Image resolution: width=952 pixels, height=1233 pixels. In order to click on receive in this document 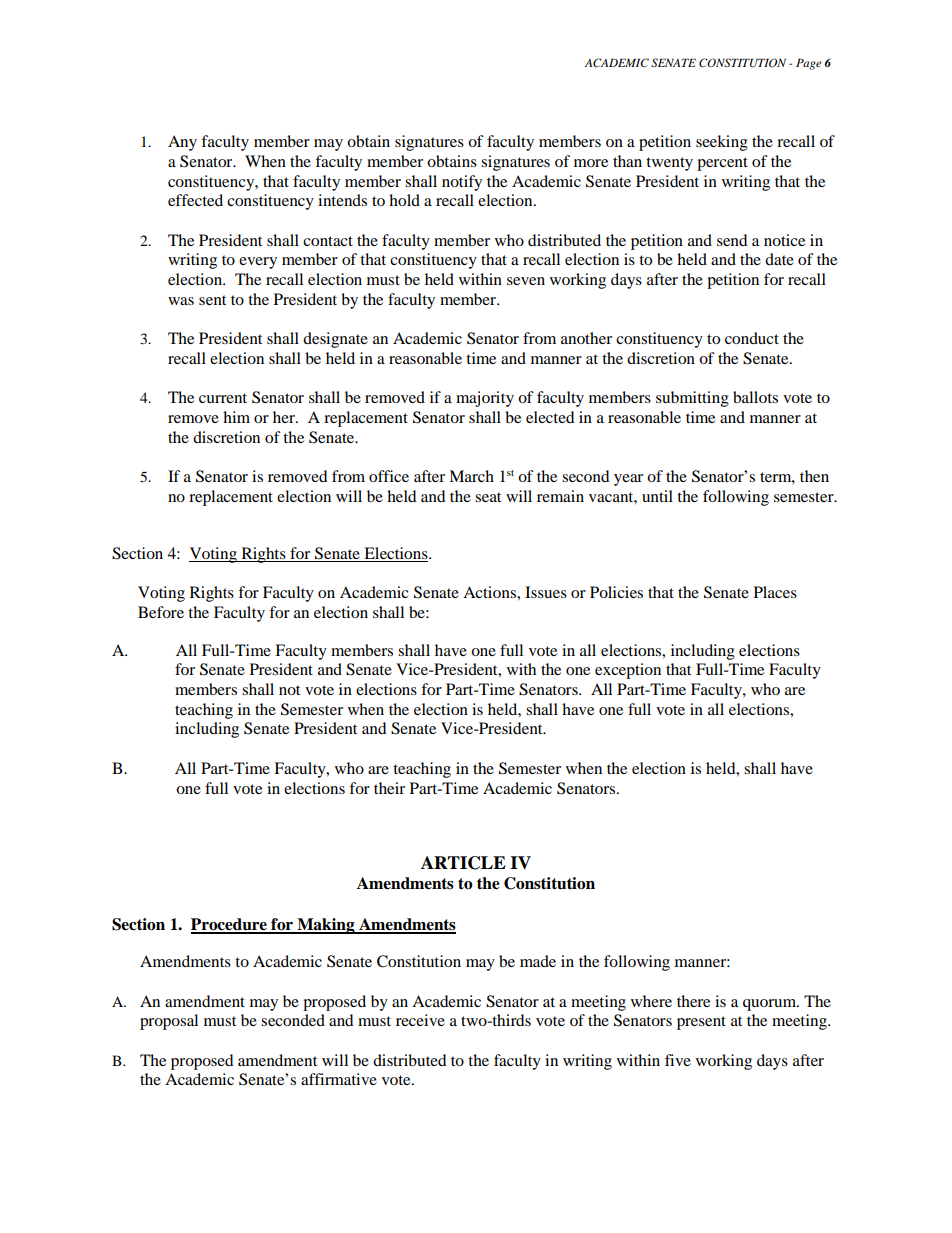, I will do `click(420, 1020)`.
